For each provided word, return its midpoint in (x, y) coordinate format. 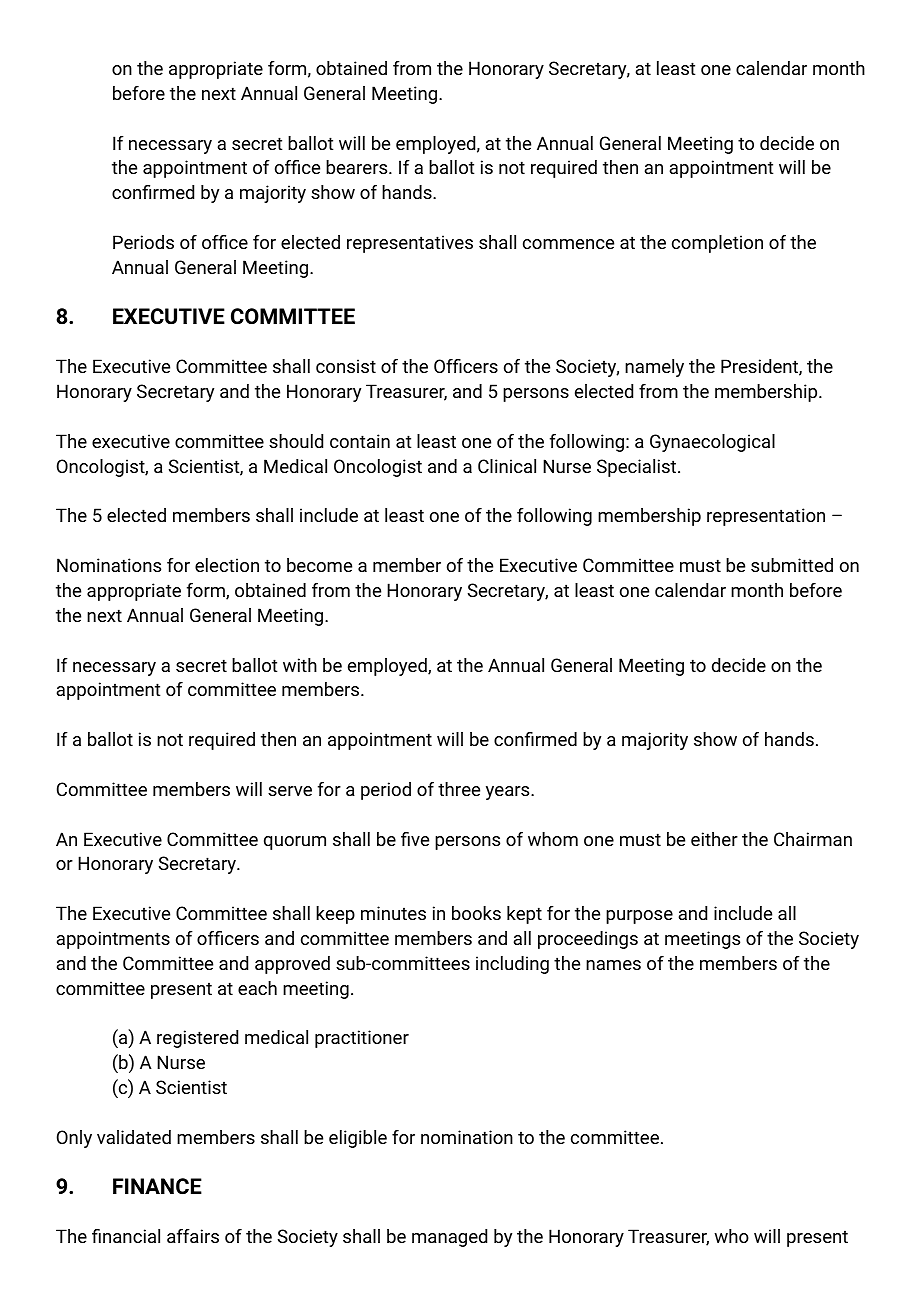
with (300, 665)
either (714, 839)
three (459, 789)
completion (717, 244)
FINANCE (157, 1186)
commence (568, 244)
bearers (358, 167)
